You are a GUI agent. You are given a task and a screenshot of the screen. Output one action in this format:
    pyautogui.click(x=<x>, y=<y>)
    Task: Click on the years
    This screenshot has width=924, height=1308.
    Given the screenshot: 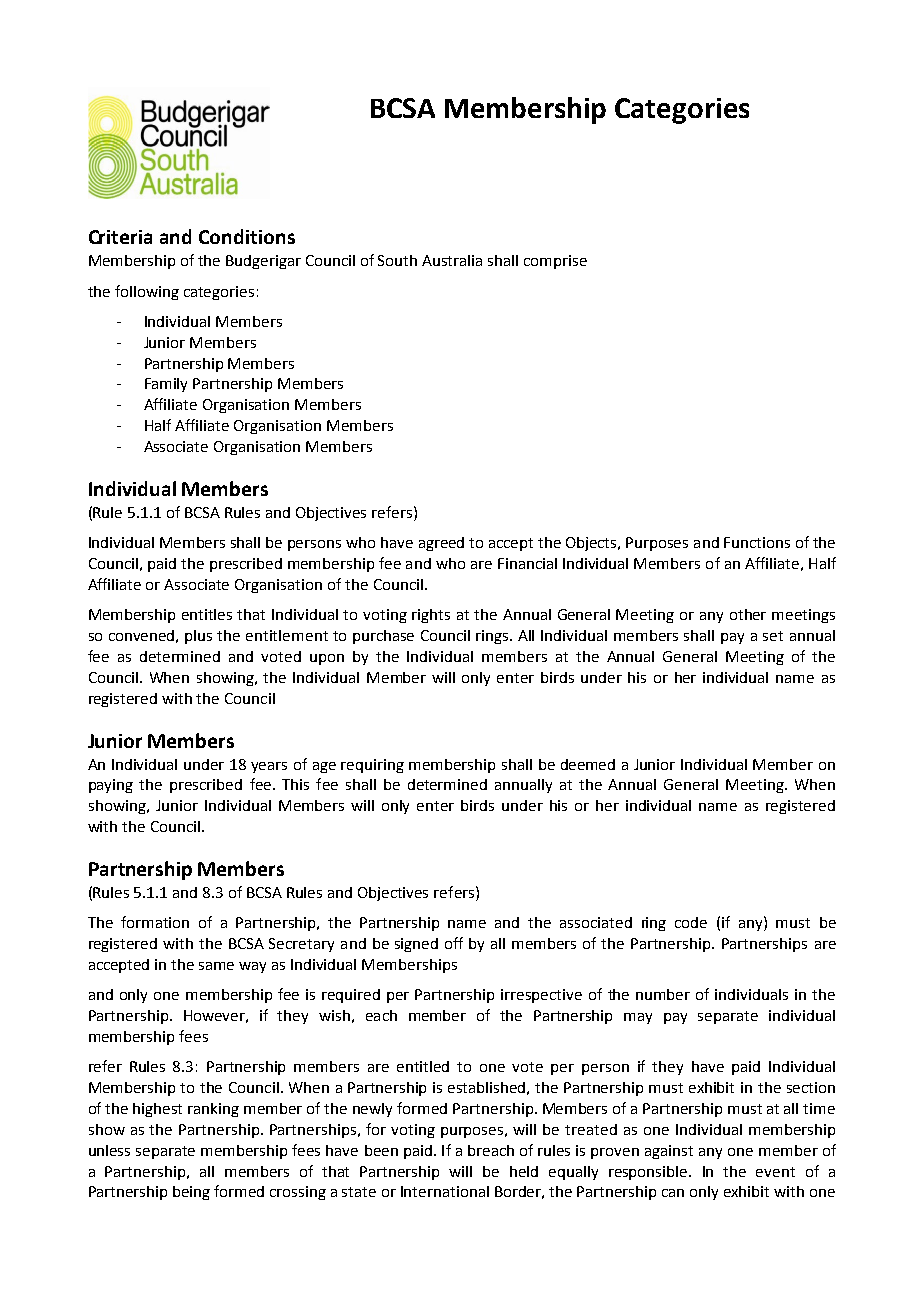 What is the action you would take?
    pyautogui.click(x=269, y=767)
